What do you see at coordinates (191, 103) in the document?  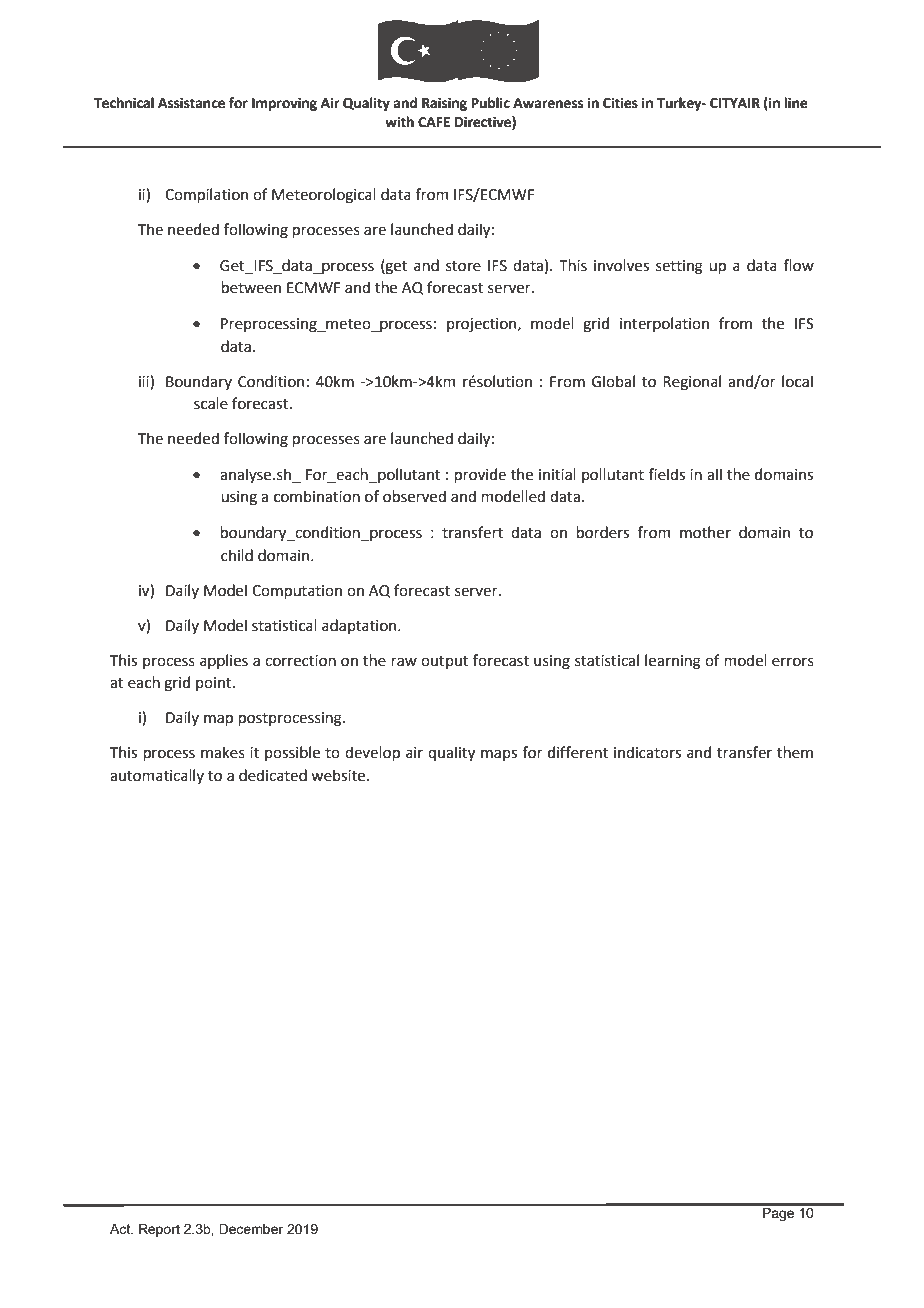 I see `Assistance` at bounding box center [191, 103].
